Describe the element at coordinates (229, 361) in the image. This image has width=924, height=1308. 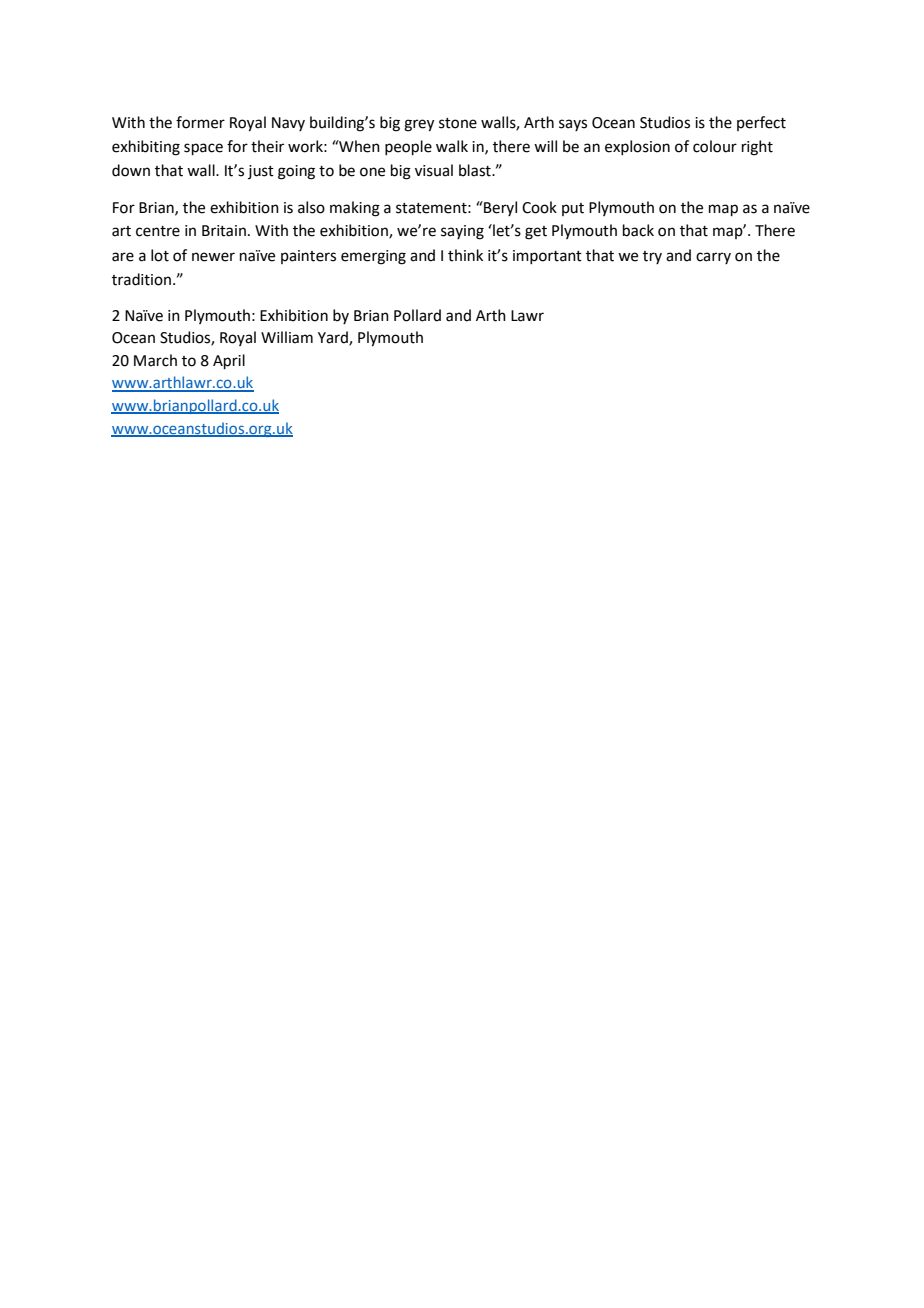
I see `April` at that location.
